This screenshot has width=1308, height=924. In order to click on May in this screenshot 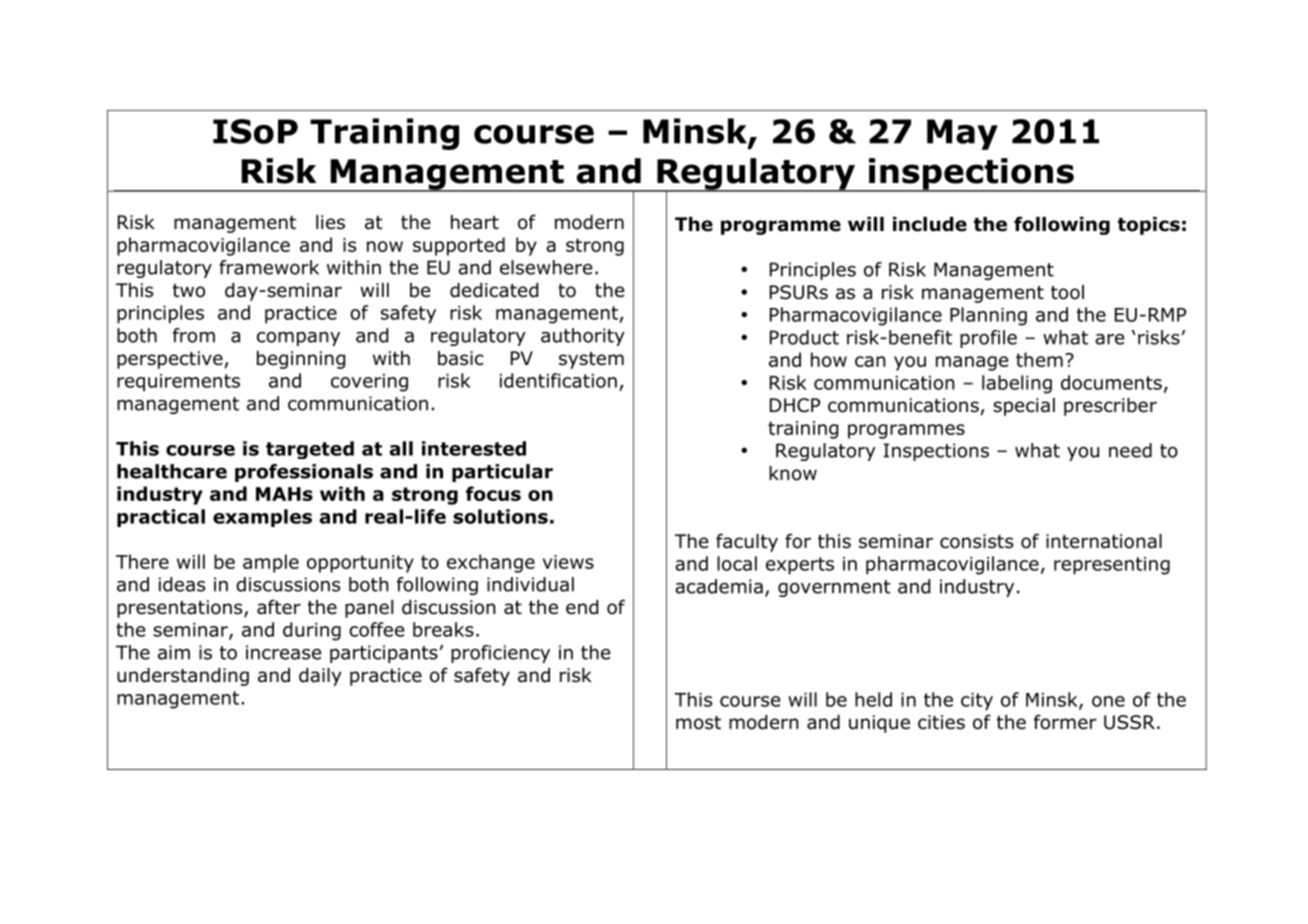, I will do `click(962, 134)`.
